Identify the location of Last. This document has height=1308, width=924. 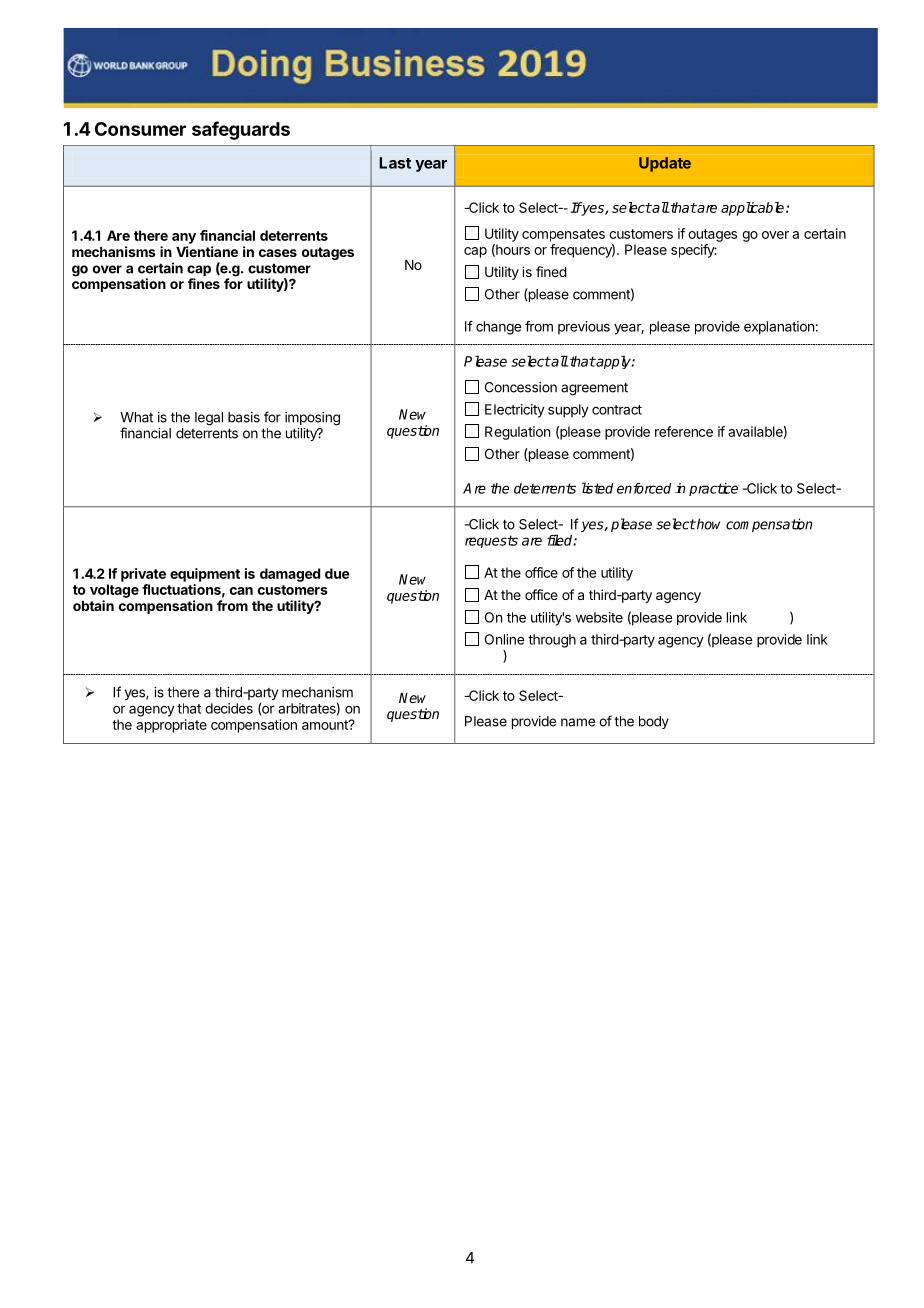
(395, 163).
